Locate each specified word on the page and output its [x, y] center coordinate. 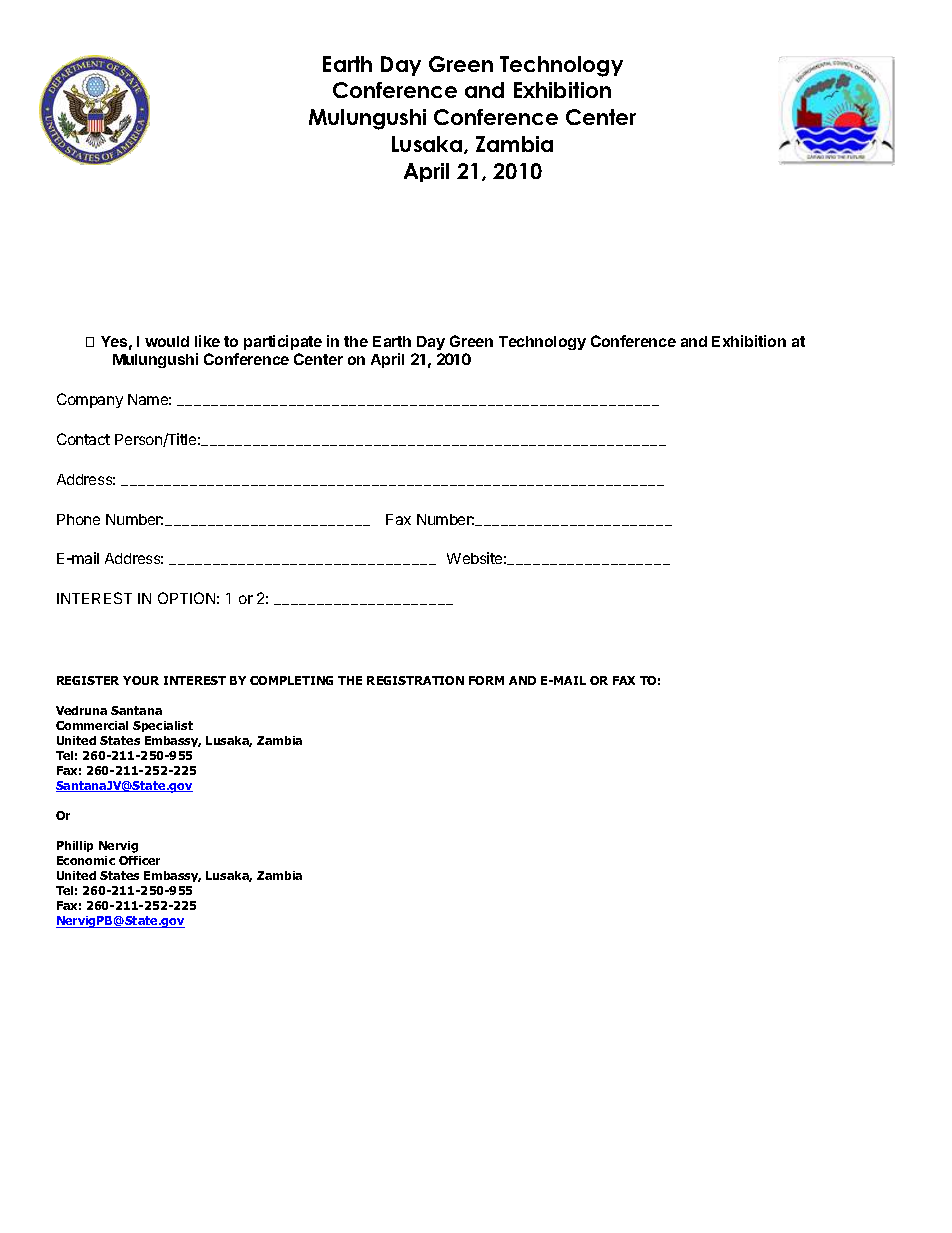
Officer [139, 860]
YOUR [141, 680]
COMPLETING [291, 680]
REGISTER [88, 680]
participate [283, 342]
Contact [83, 439]
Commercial [92, 725]
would [167, 341]
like [207, 341]
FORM [486, 680]
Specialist [163, 726]
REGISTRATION [415, 680]
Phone [78, 519]
